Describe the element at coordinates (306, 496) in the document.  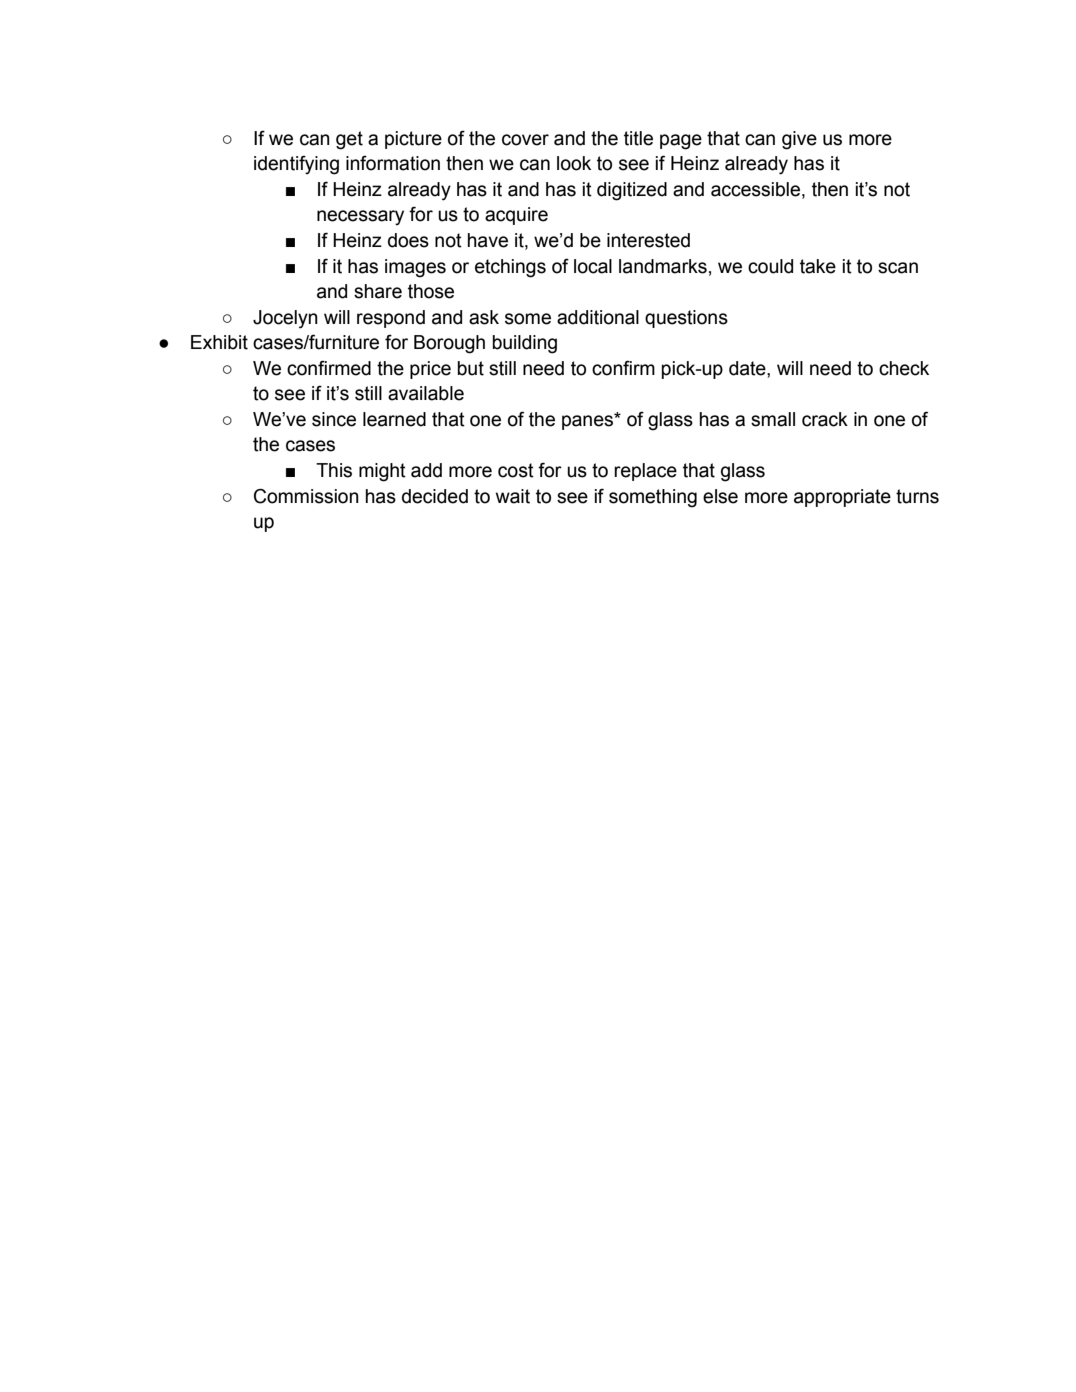
I see `Commission` at that location.
